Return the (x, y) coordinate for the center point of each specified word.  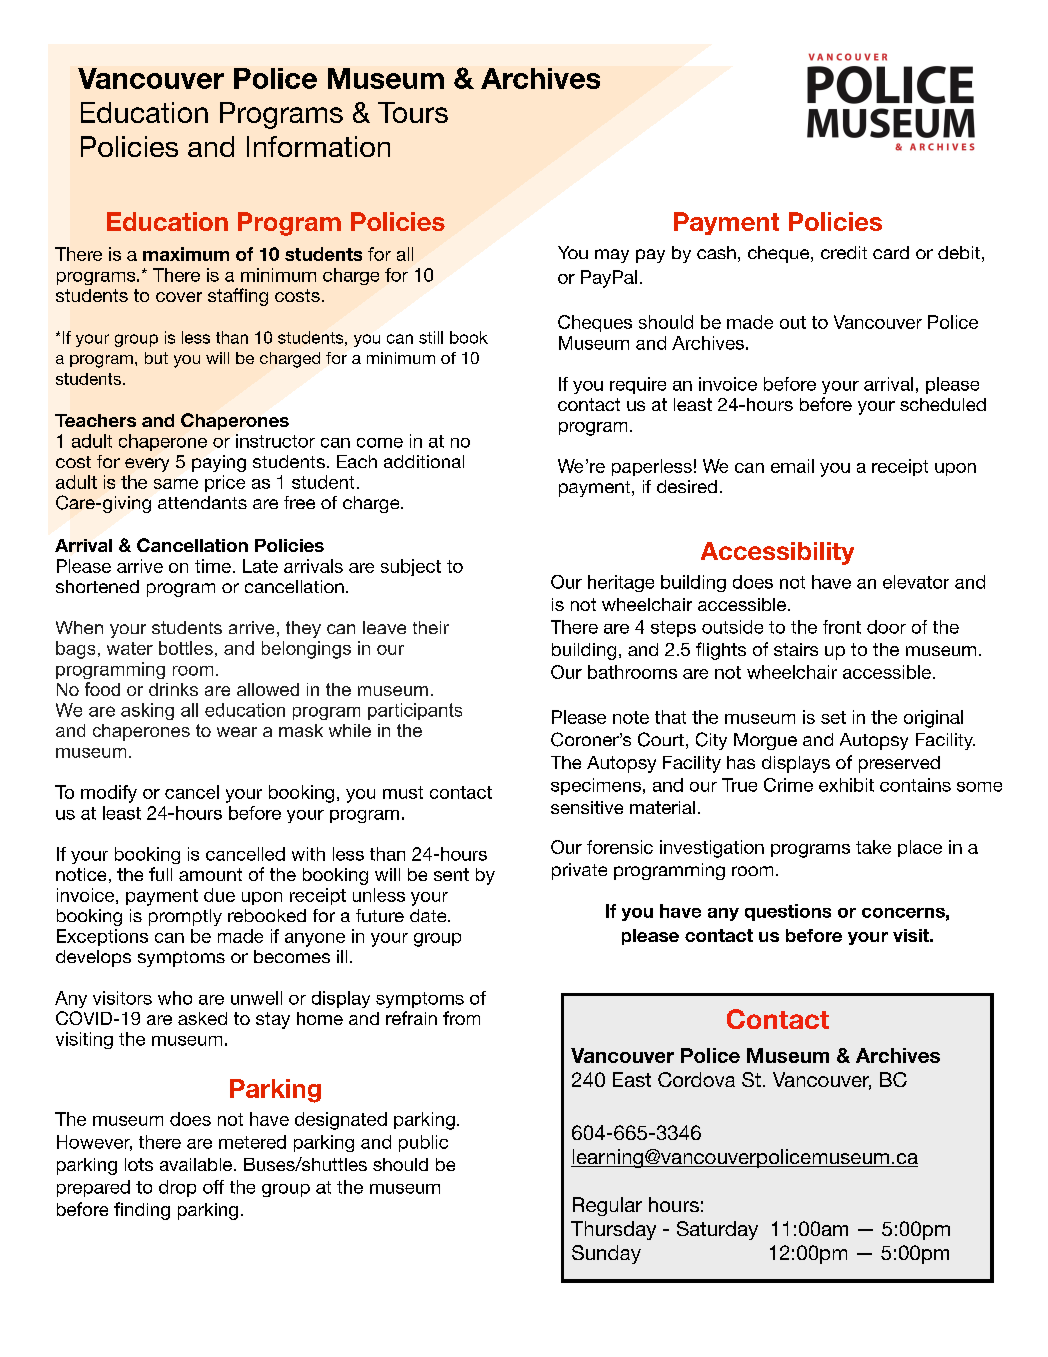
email (792, 466)
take (873, 847)
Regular (607, 1206)
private (579, 871)
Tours (413, 112)
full (160, 874)
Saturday (717, 1230)
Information (318, 146)
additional (424, 461)
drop (177, 1188)
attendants (202, 502)
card (891, 252)
